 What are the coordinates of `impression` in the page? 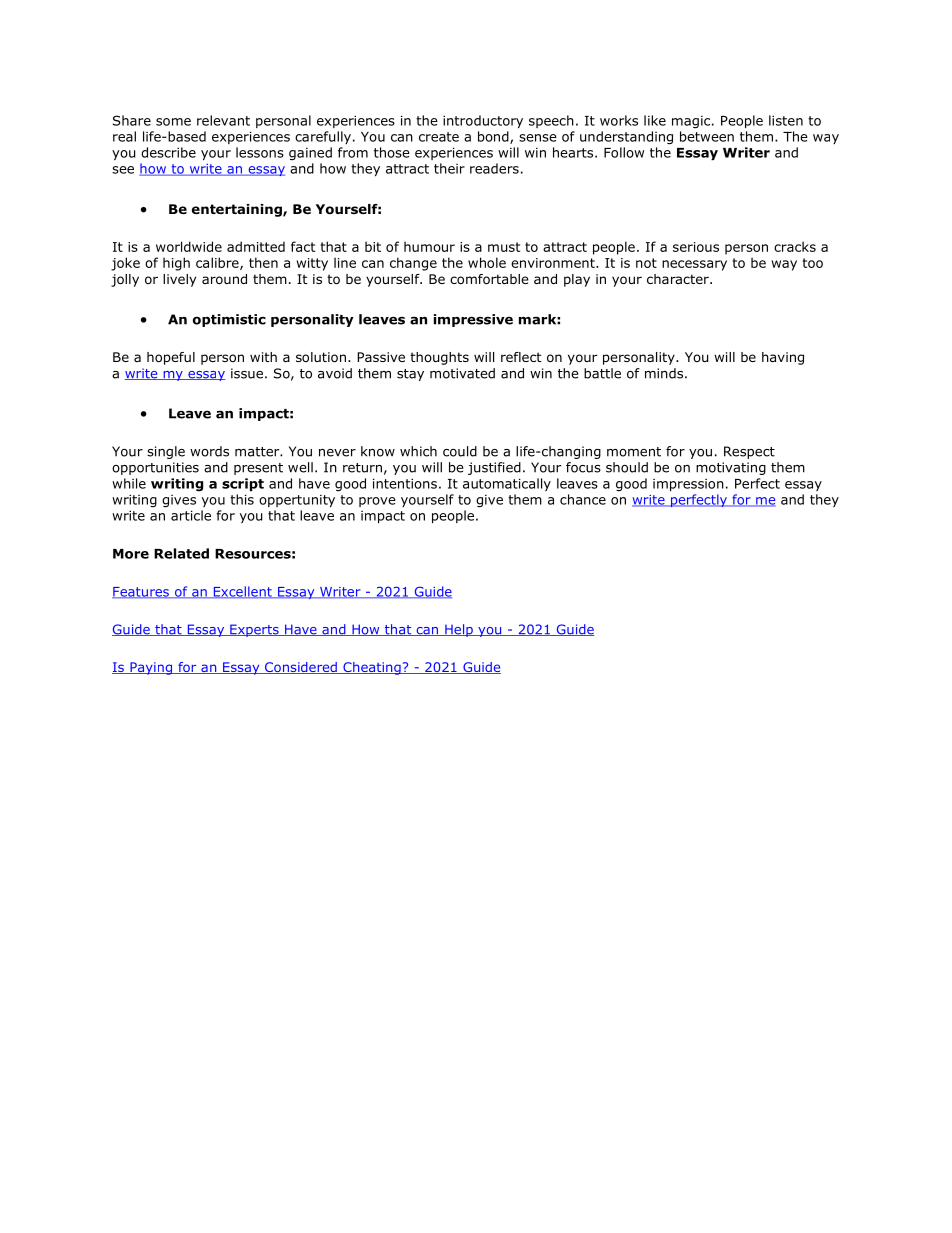 It's located at (688, 485).
